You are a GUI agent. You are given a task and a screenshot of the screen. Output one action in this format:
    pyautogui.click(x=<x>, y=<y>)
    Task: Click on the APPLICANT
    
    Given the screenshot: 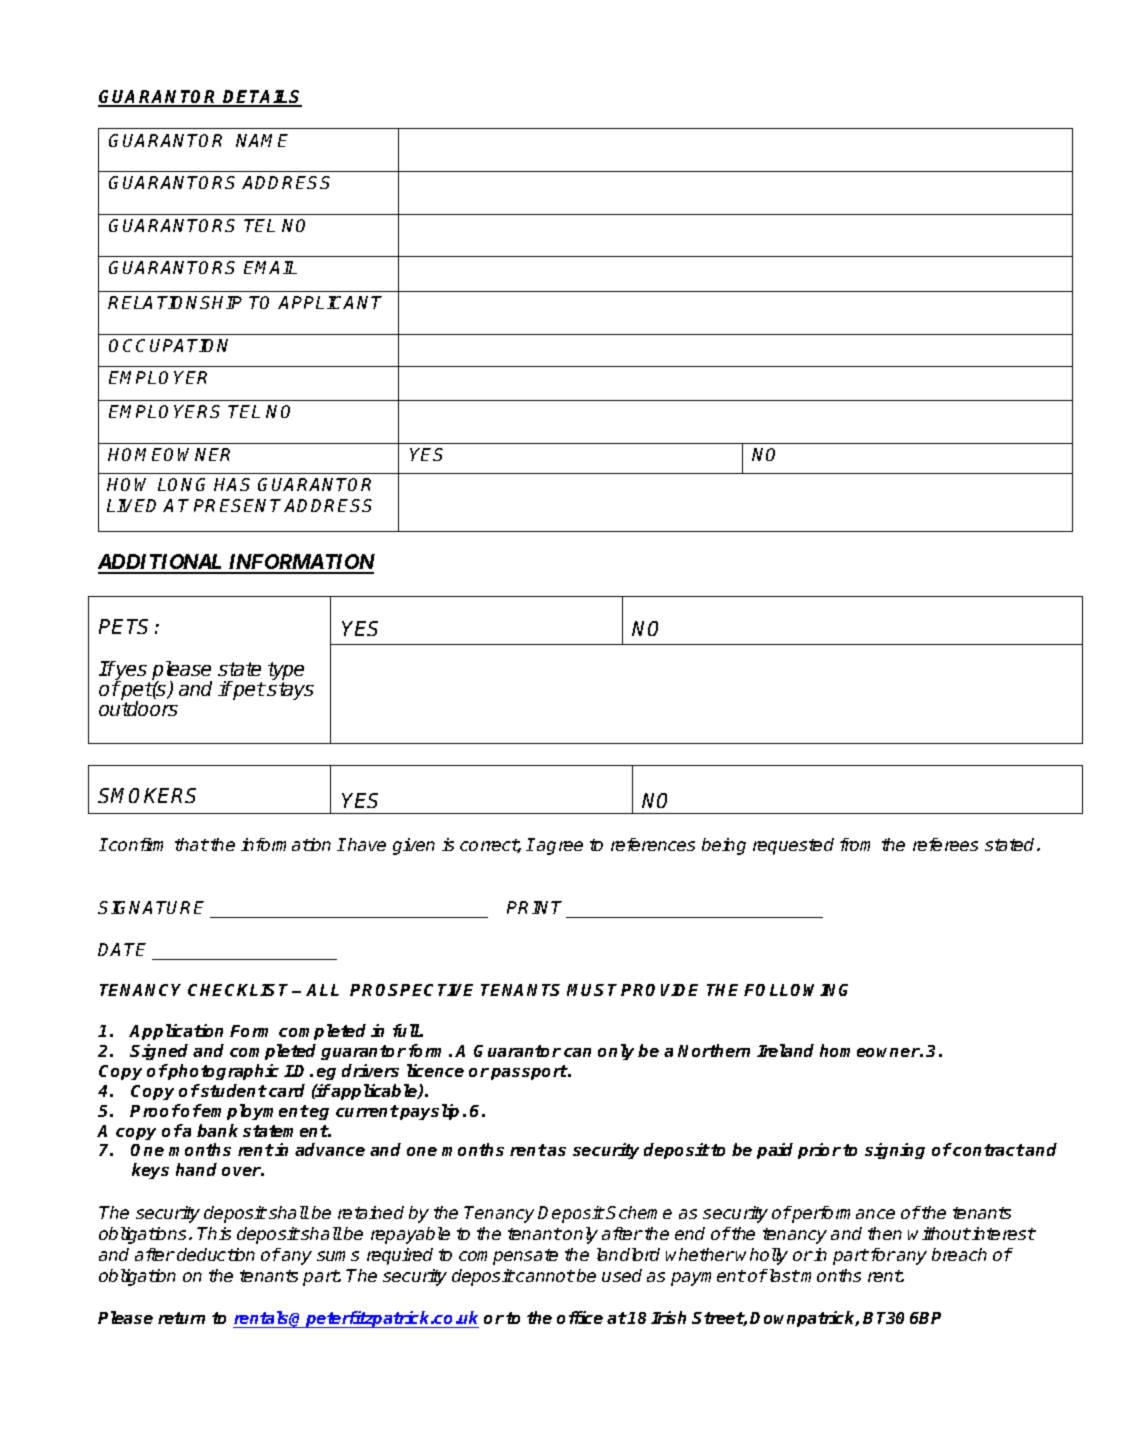 What is the action you would take?
    pyautogui.click(x=330, y=302)
